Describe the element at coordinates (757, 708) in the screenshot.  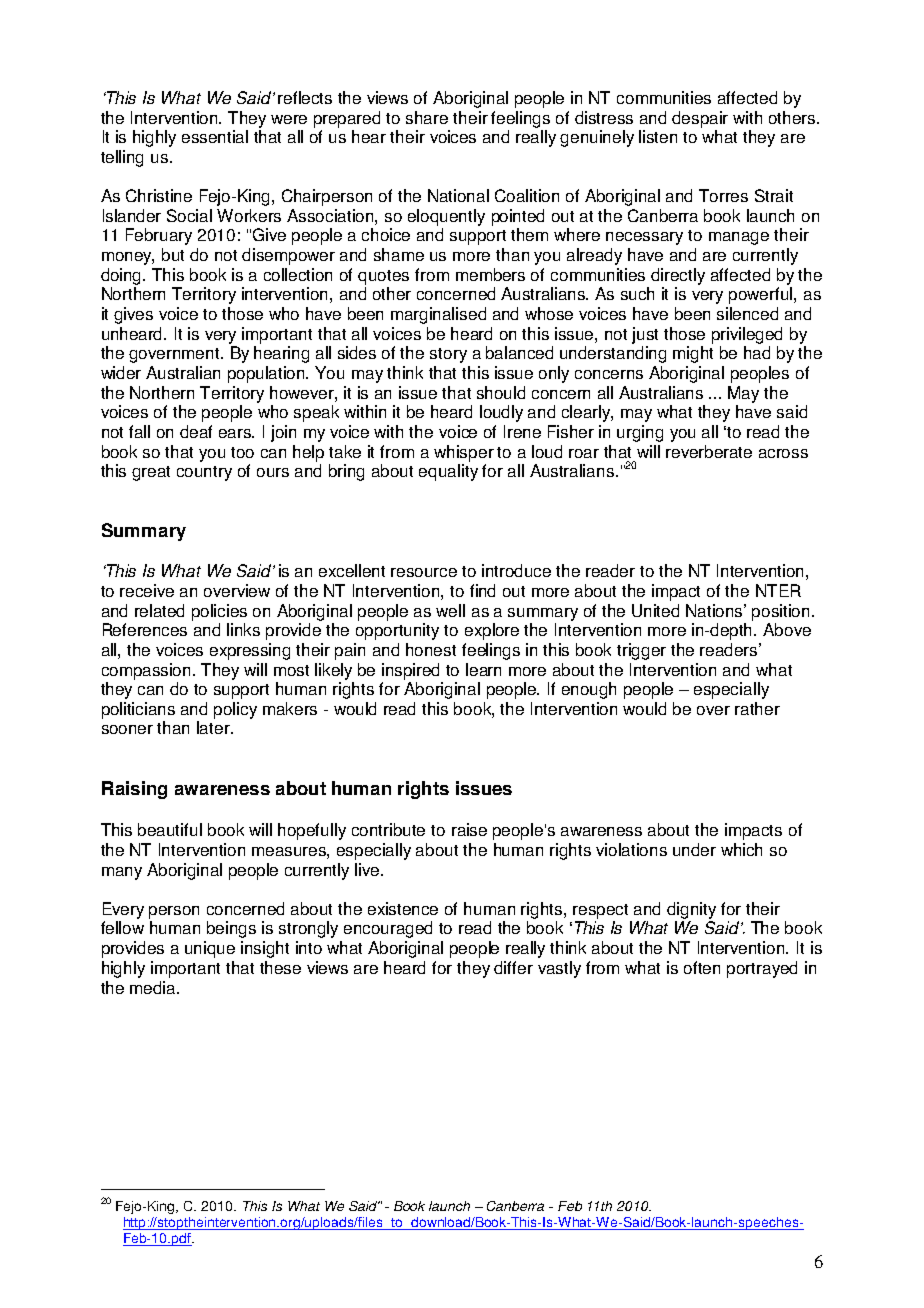
I see `rather` at that location.
